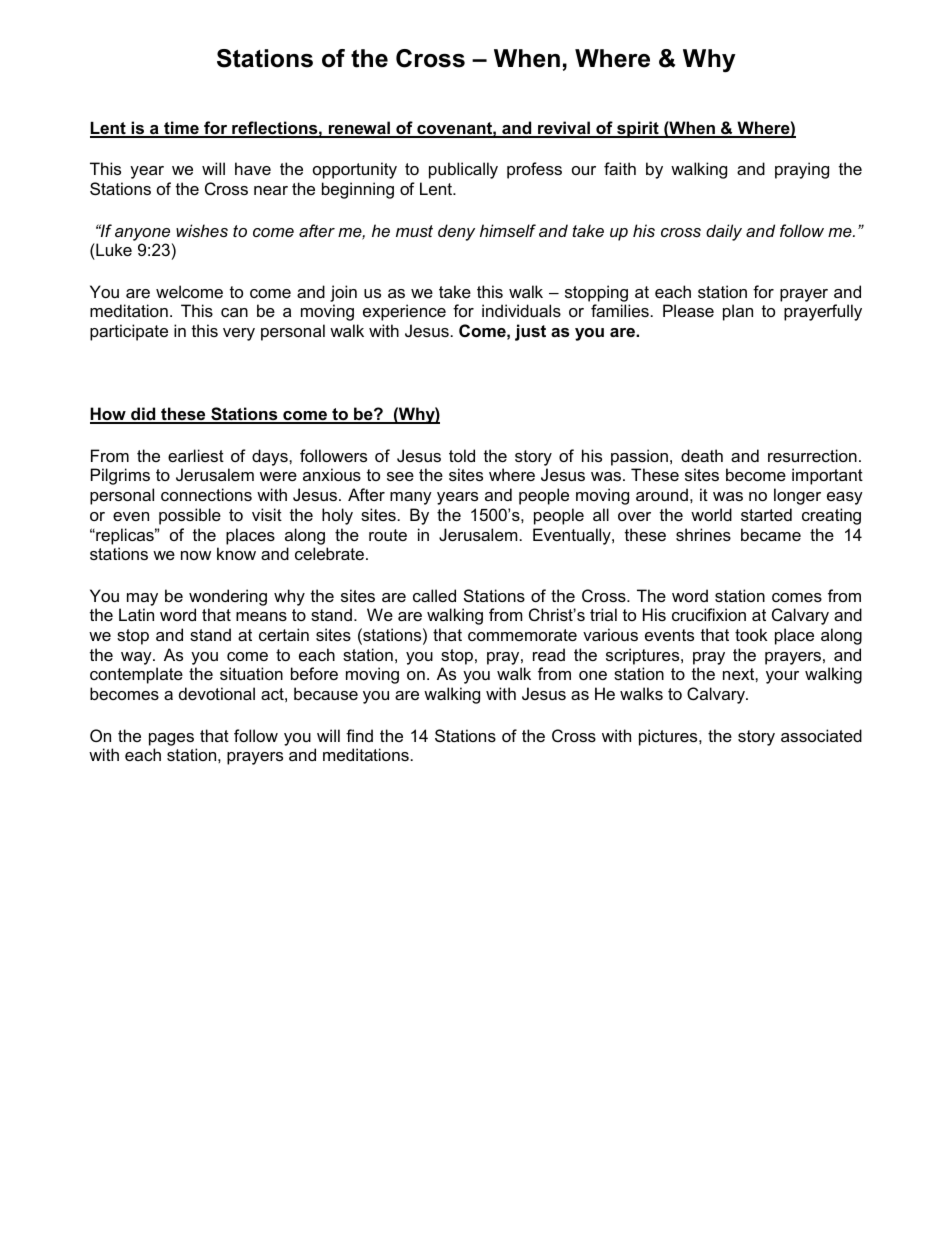 The width and height of the page is (952, 1233). I want to click on told, so click(462, 455).
